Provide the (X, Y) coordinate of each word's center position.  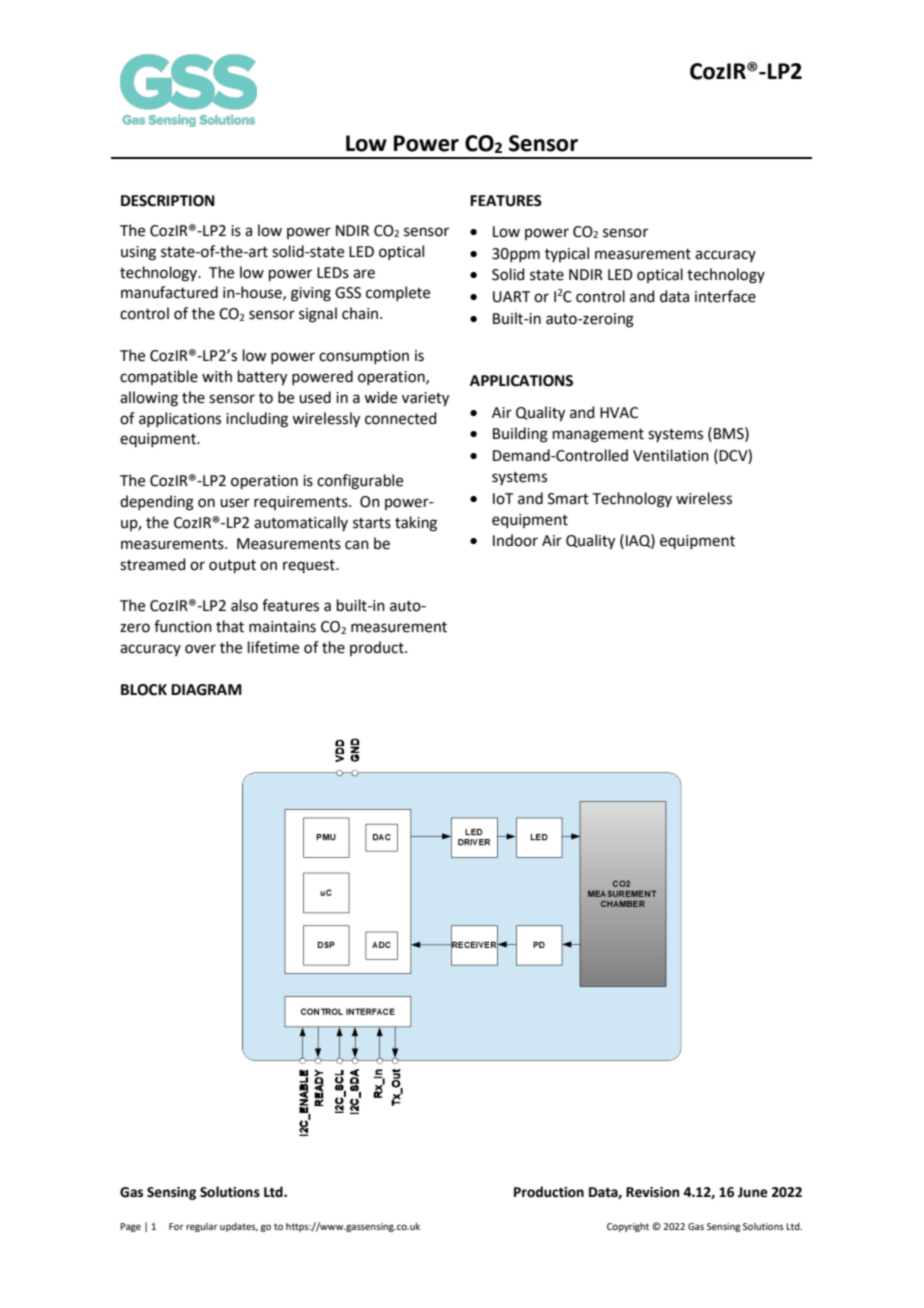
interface (725, 296)
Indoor (515, 540)
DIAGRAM (206, 690)
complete (398, 293)
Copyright (628, 1227)
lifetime (273, 647)
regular (202, 1227)
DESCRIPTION (168, 201)
